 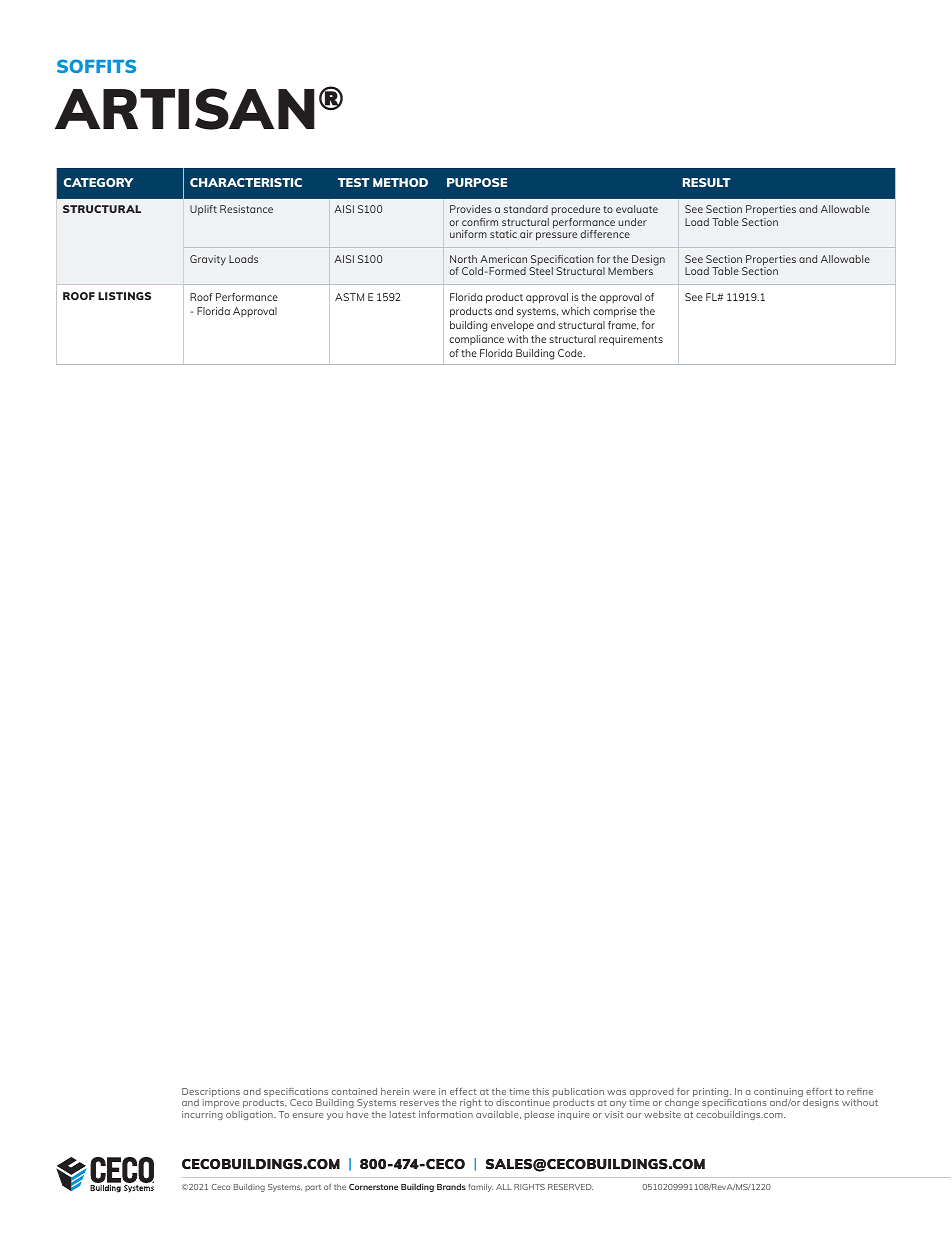 What do you see at coordinates (571, 353) in the page?
I see `Code` at bounding box center [571, 353].
